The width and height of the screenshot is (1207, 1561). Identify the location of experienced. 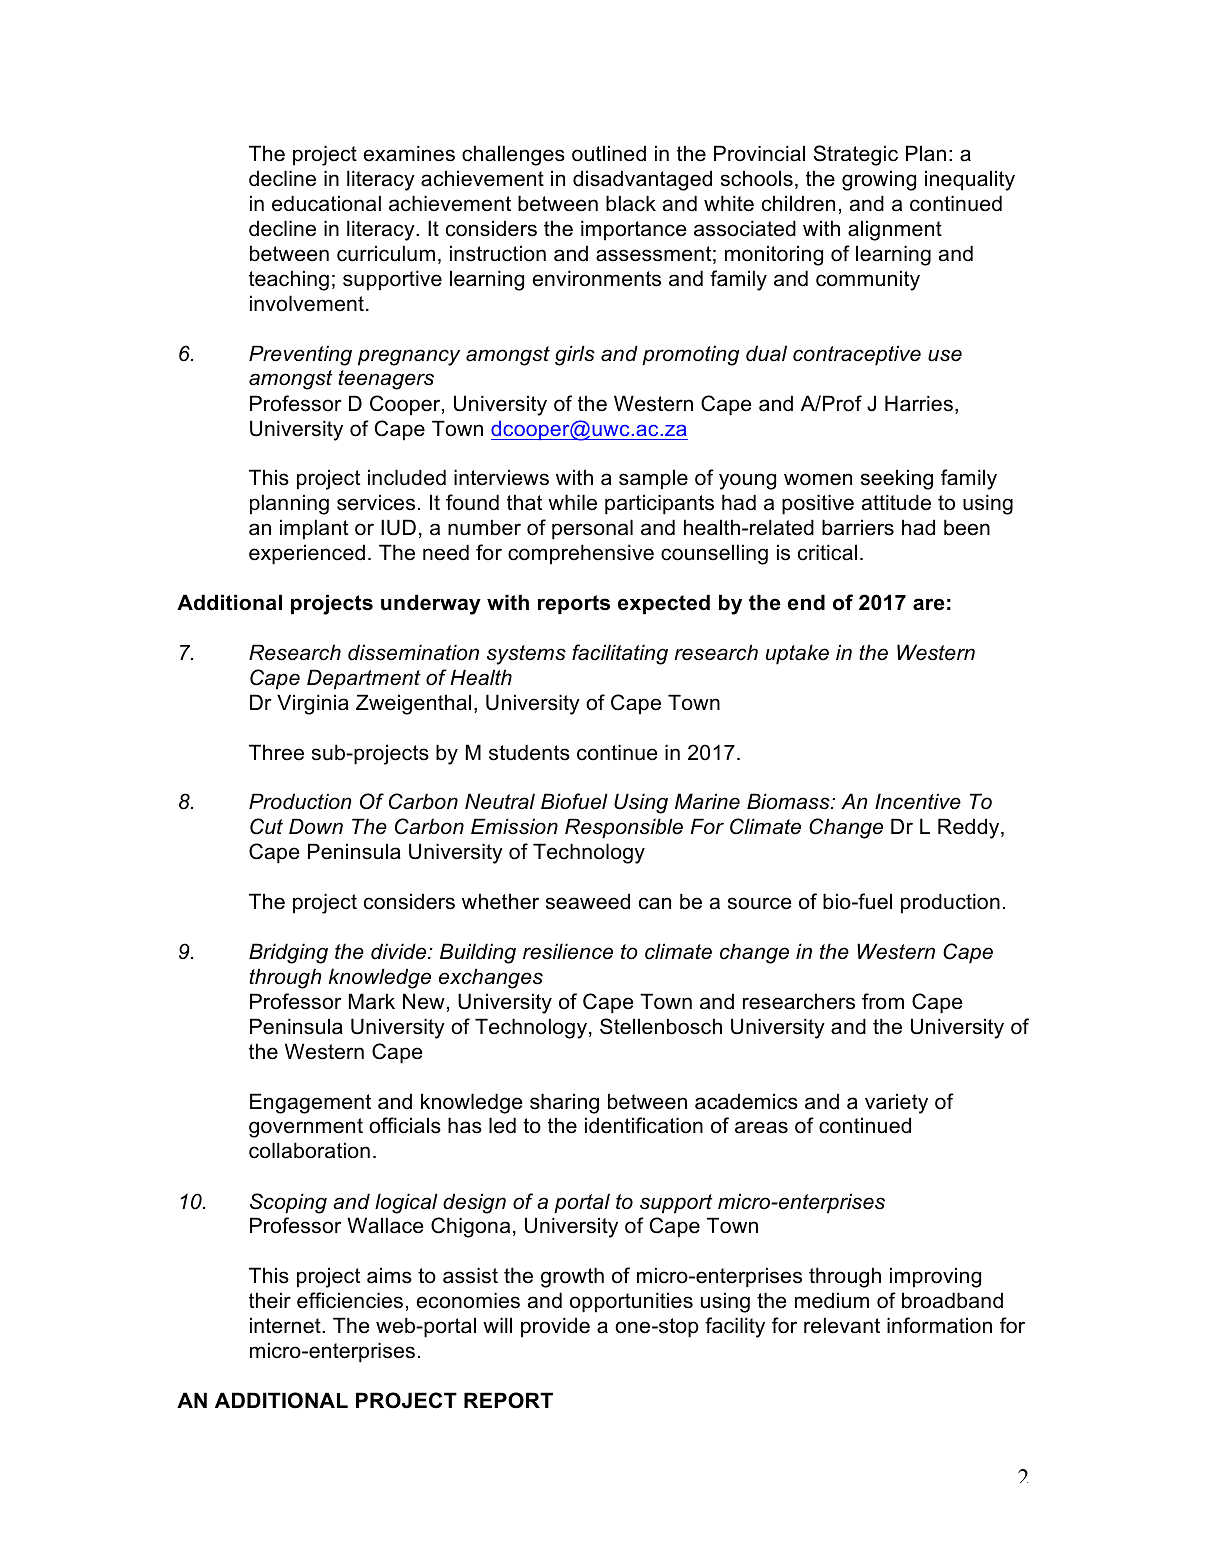
(307, 554).
